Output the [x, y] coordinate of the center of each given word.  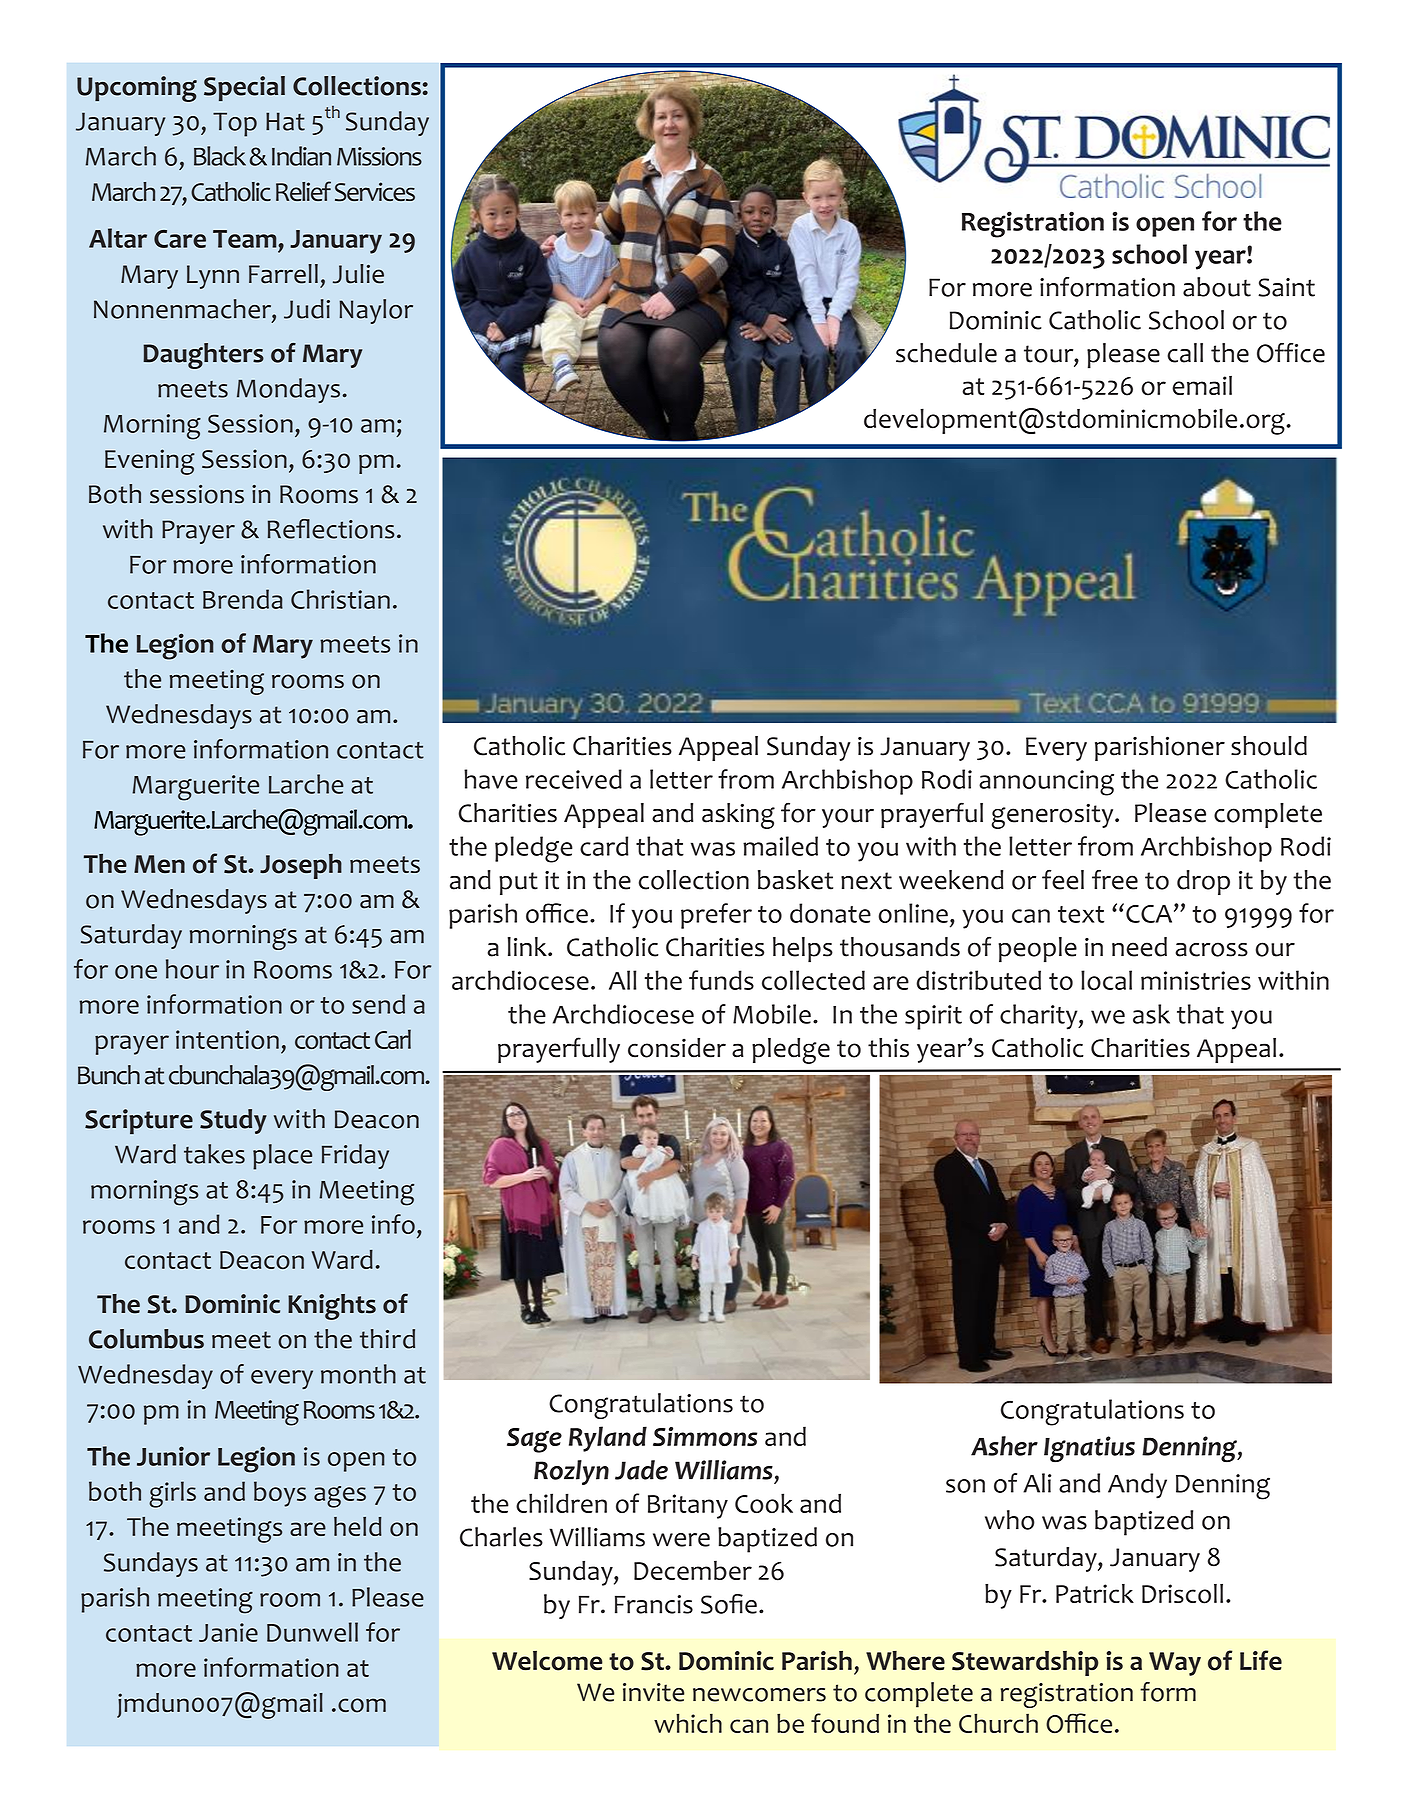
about [1217, 287]
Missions [379, 156]
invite [653, 1692]
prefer [716, 916]
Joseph [301, 866]
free [1115, 879]
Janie [228, 1632]
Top [235, 124]
